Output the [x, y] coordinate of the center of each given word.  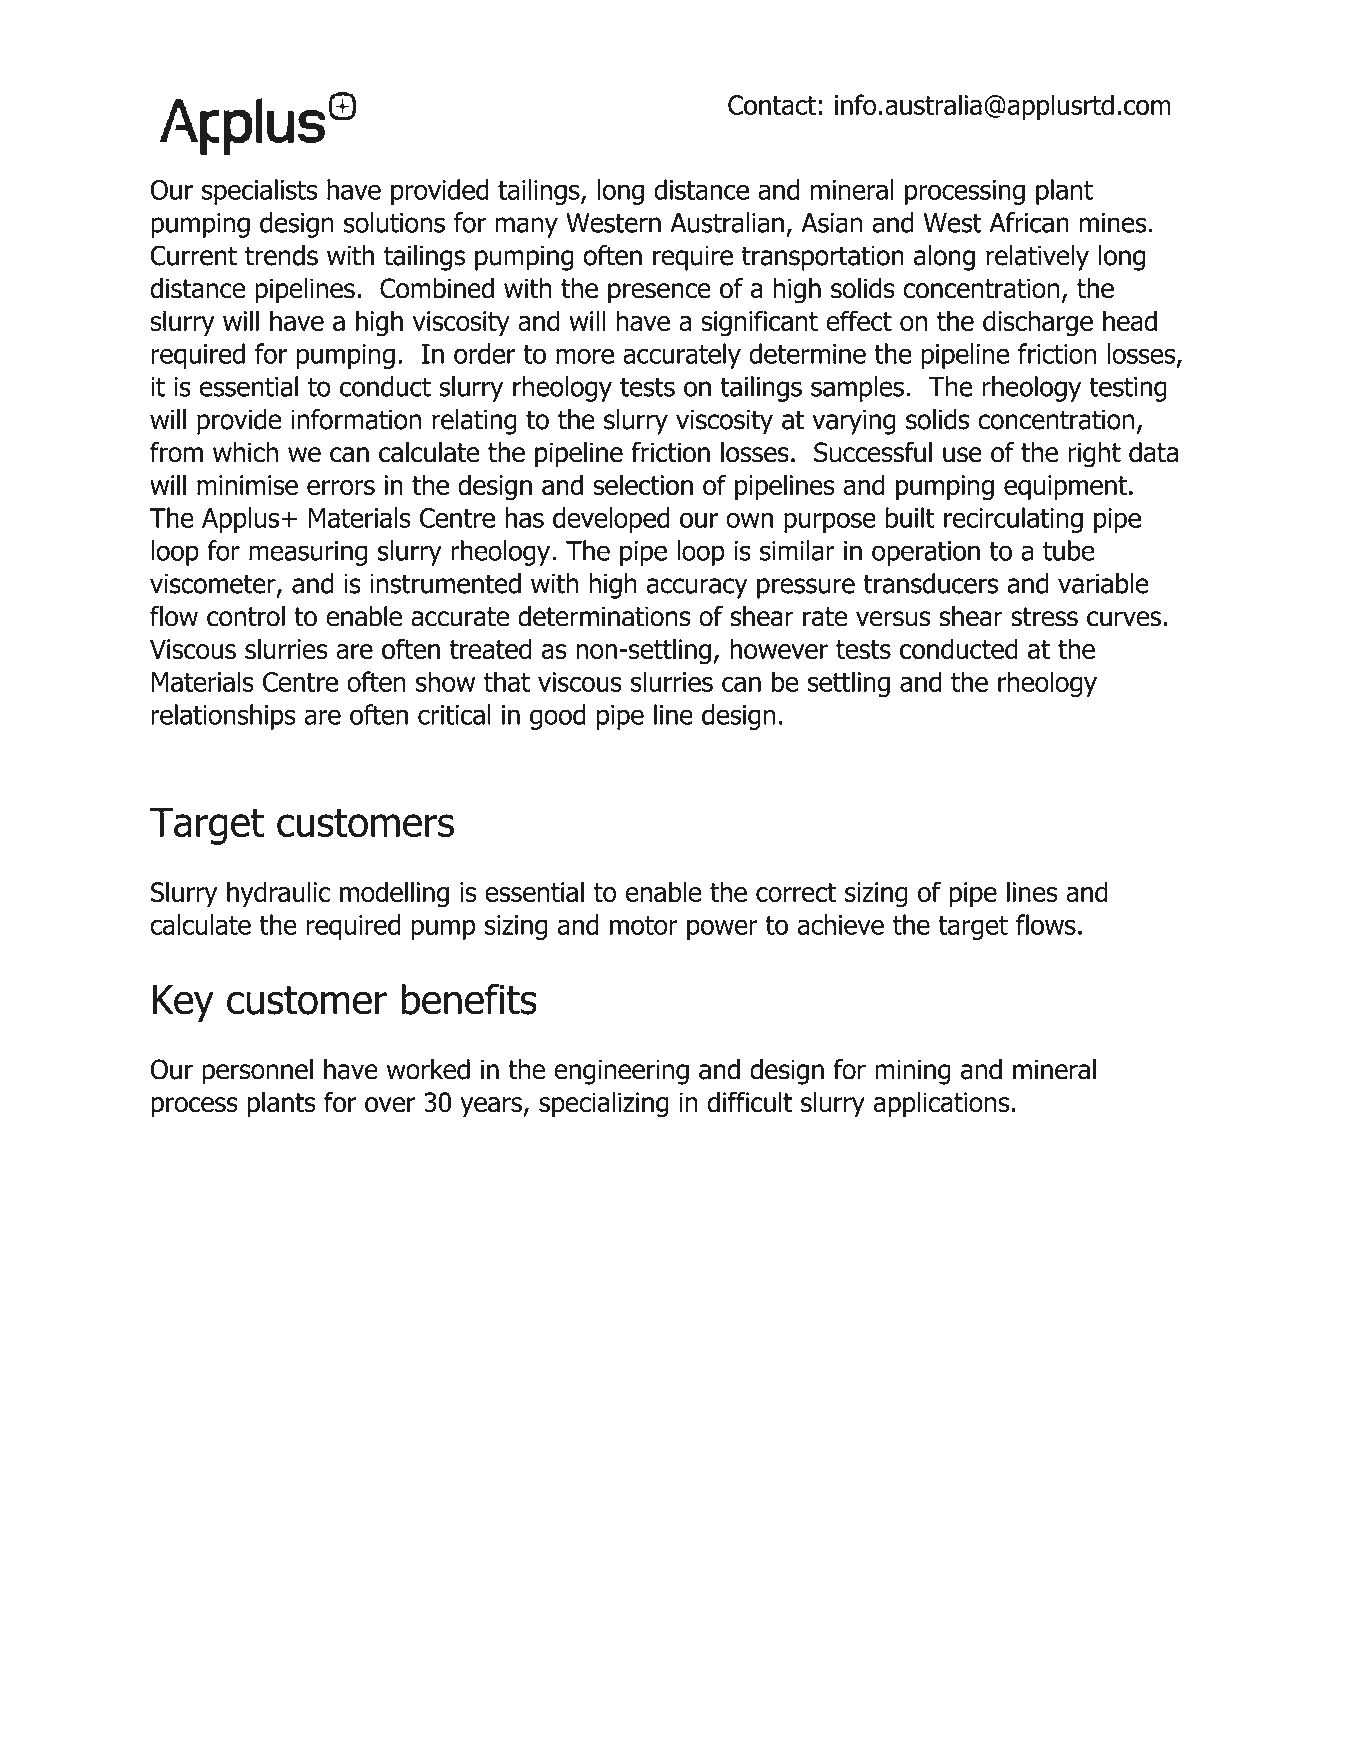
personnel [257, 1072]
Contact [772, 105]
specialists [259, 192]
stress [1044, 617]
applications [941, 1104]
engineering [621, 1072]
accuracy [697, 588]
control [246, 616]
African [1029, 222]
